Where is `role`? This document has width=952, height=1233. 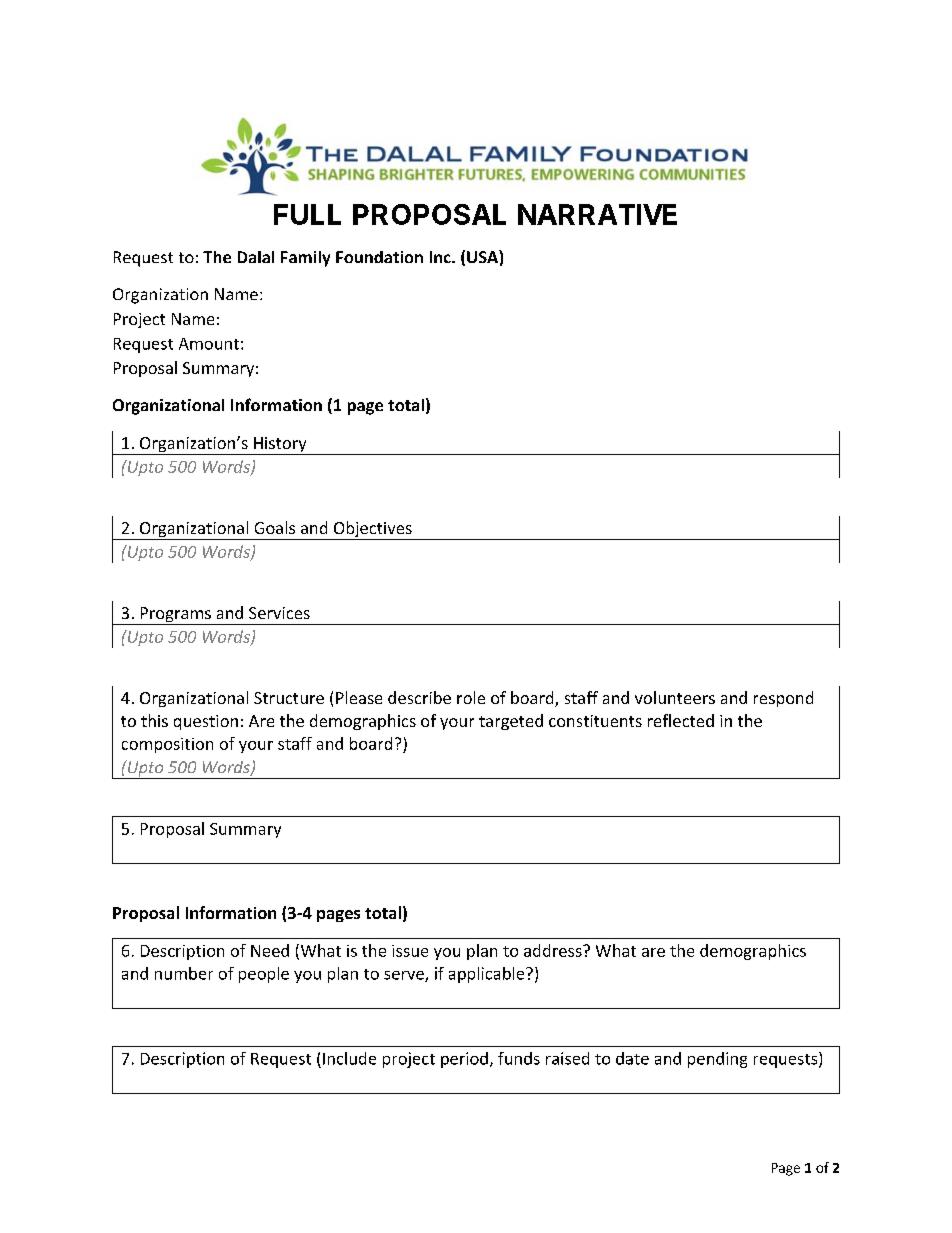
role is located at coordinates (471, 697).
